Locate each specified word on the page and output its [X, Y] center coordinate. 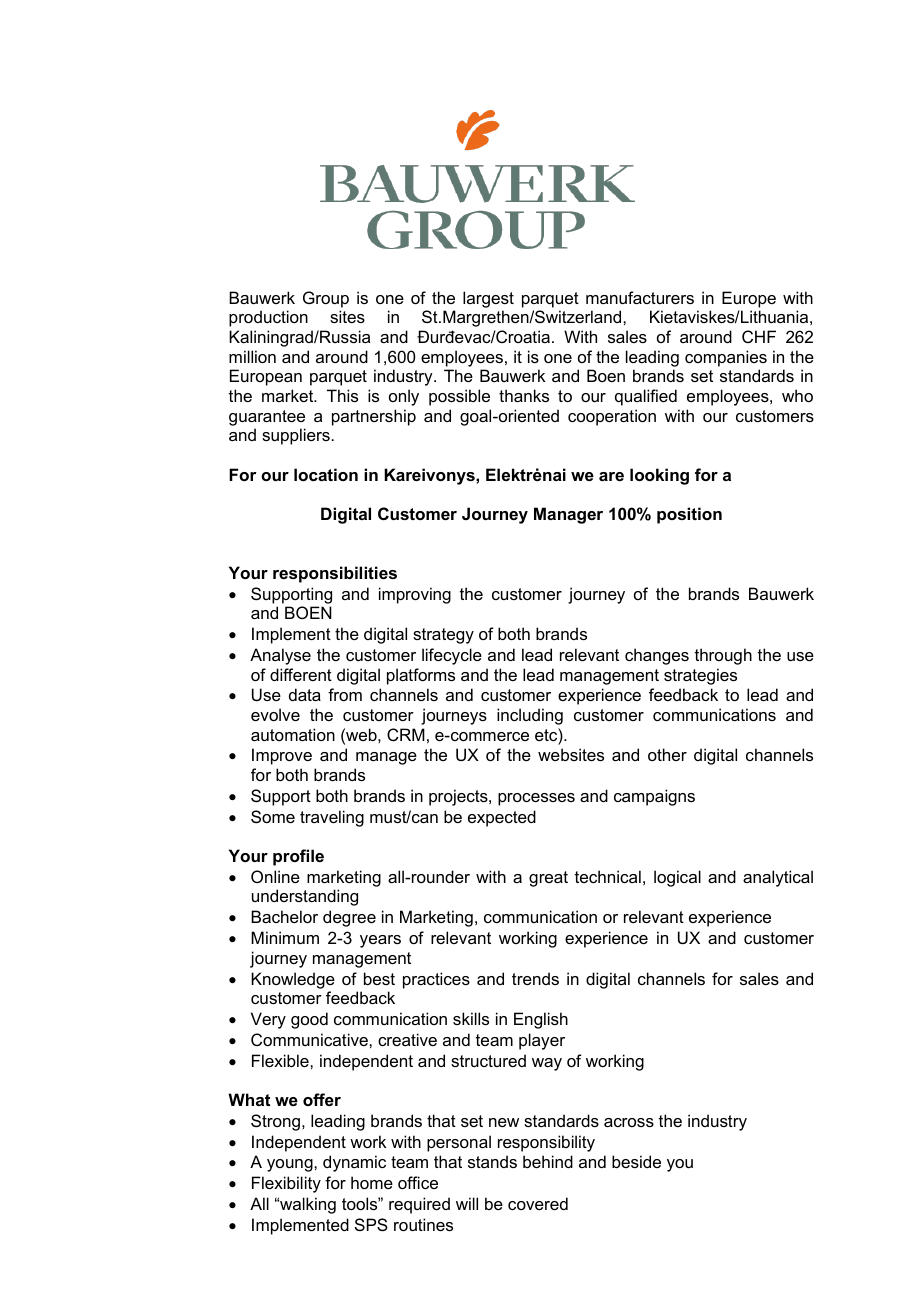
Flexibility [286, 1184]
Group [326, 299]
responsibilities [335, 574]
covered [538, 1203]
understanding [305, 897]
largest [488, 299]
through [723, 656]
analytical [778, 878]
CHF [759, 336]
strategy [443, 636]
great [548, 879]
